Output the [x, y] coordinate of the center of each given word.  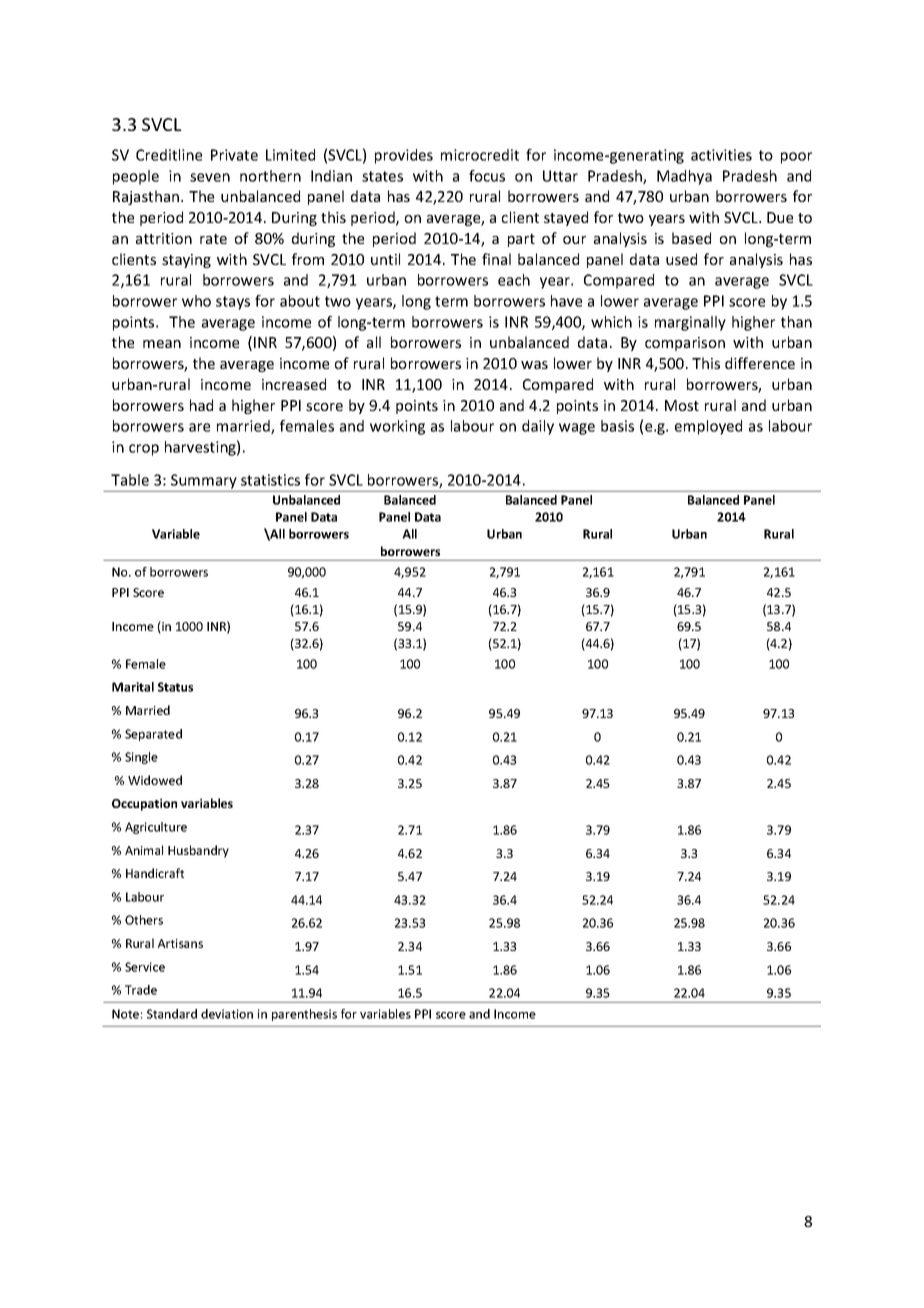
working [397, 427]
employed [708, 427]
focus [487, 176]
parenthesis [304, 1015]
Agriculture [156, 828]
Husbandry [198, 851]
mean [162, 344]
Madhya [684, 177]
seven [210, 177]
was [534, 365]
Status [175, 687]
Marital [133, 687]
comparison [685, 344]
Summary [204, 481]
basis [617, 426]
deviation [227, 1014]
